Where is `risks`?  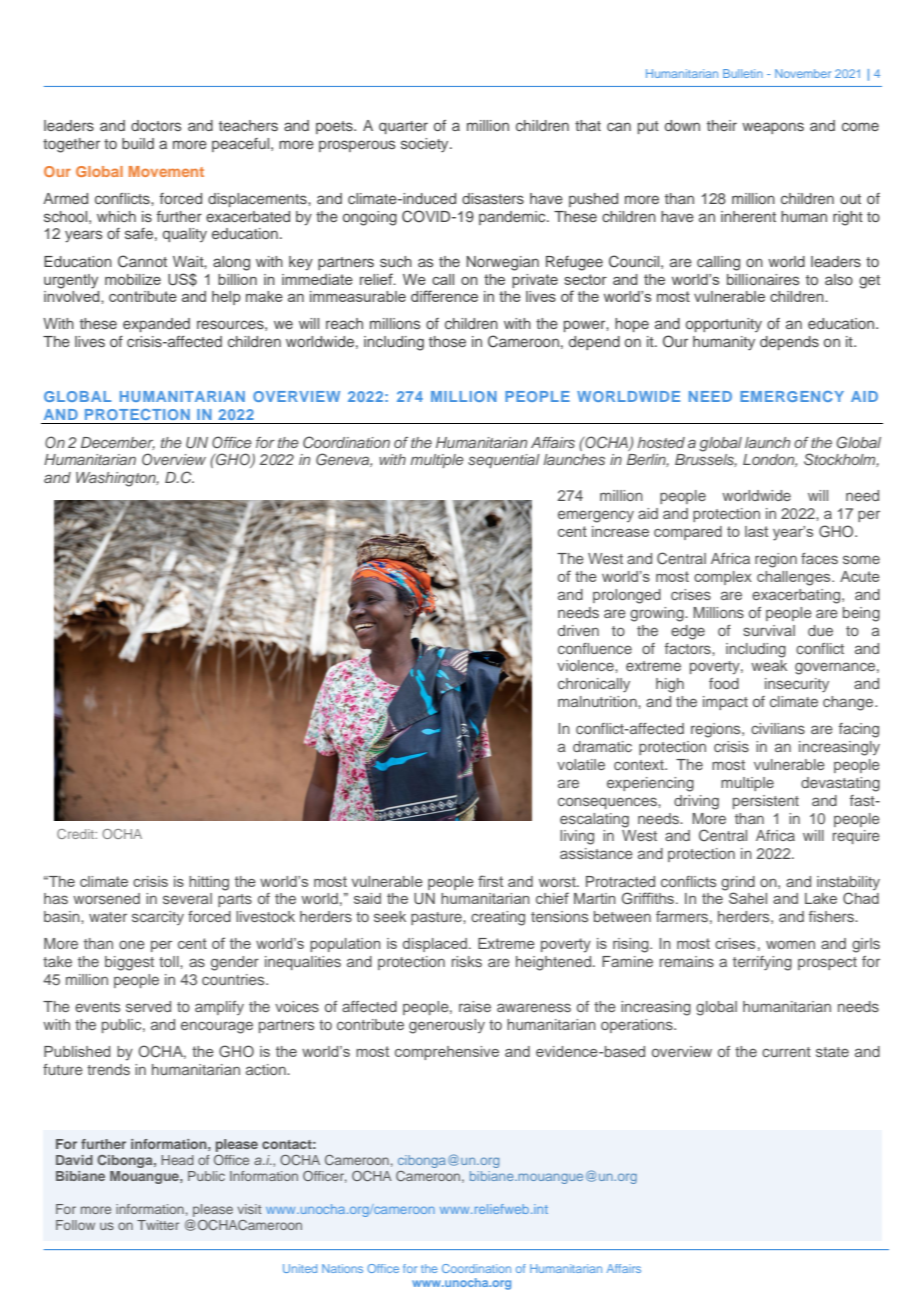 risks is located at coordinates (467, 961).
